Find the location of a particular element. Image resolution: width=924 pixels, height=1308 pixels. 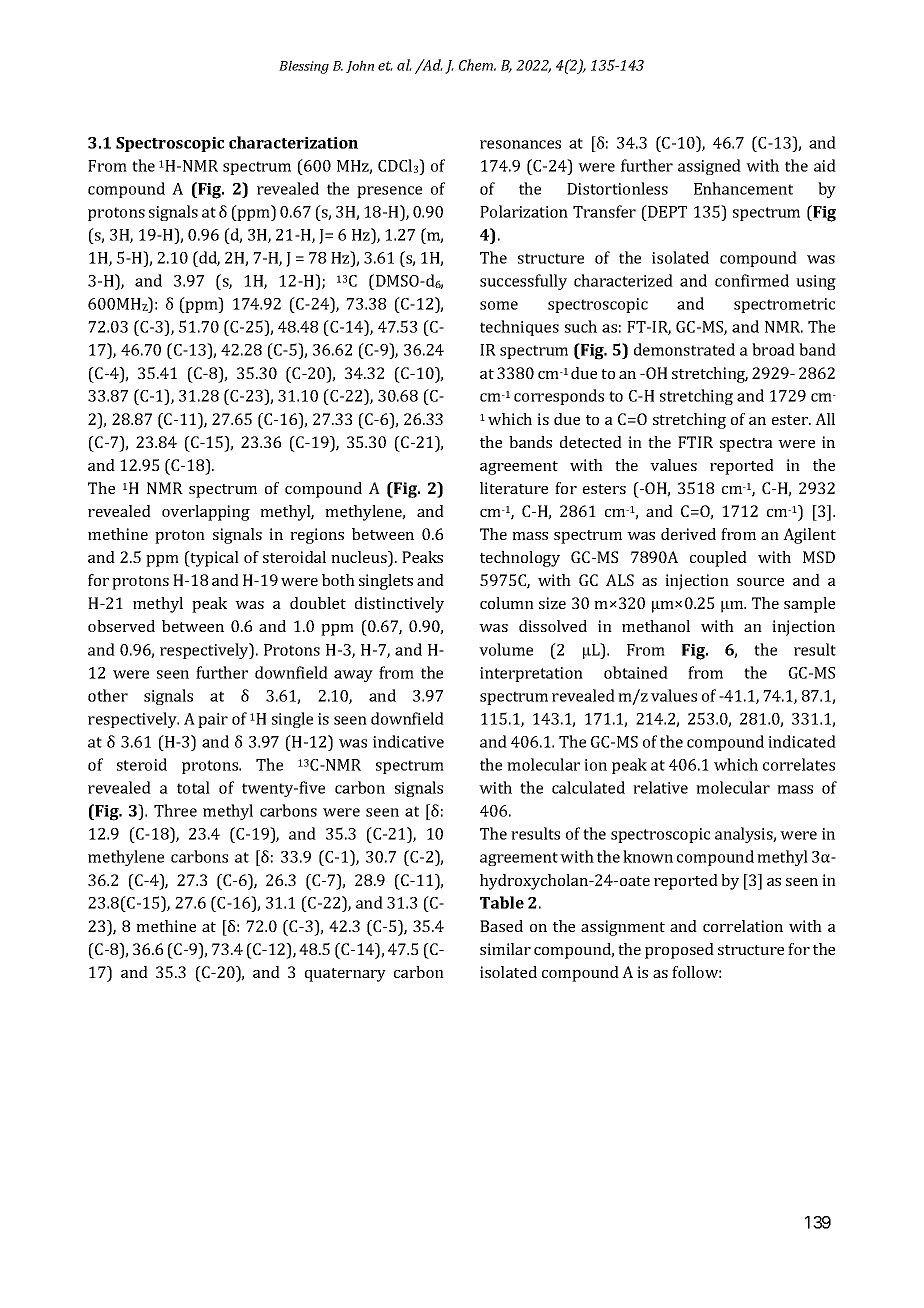

indicative is located at coordinates (408, 741).
